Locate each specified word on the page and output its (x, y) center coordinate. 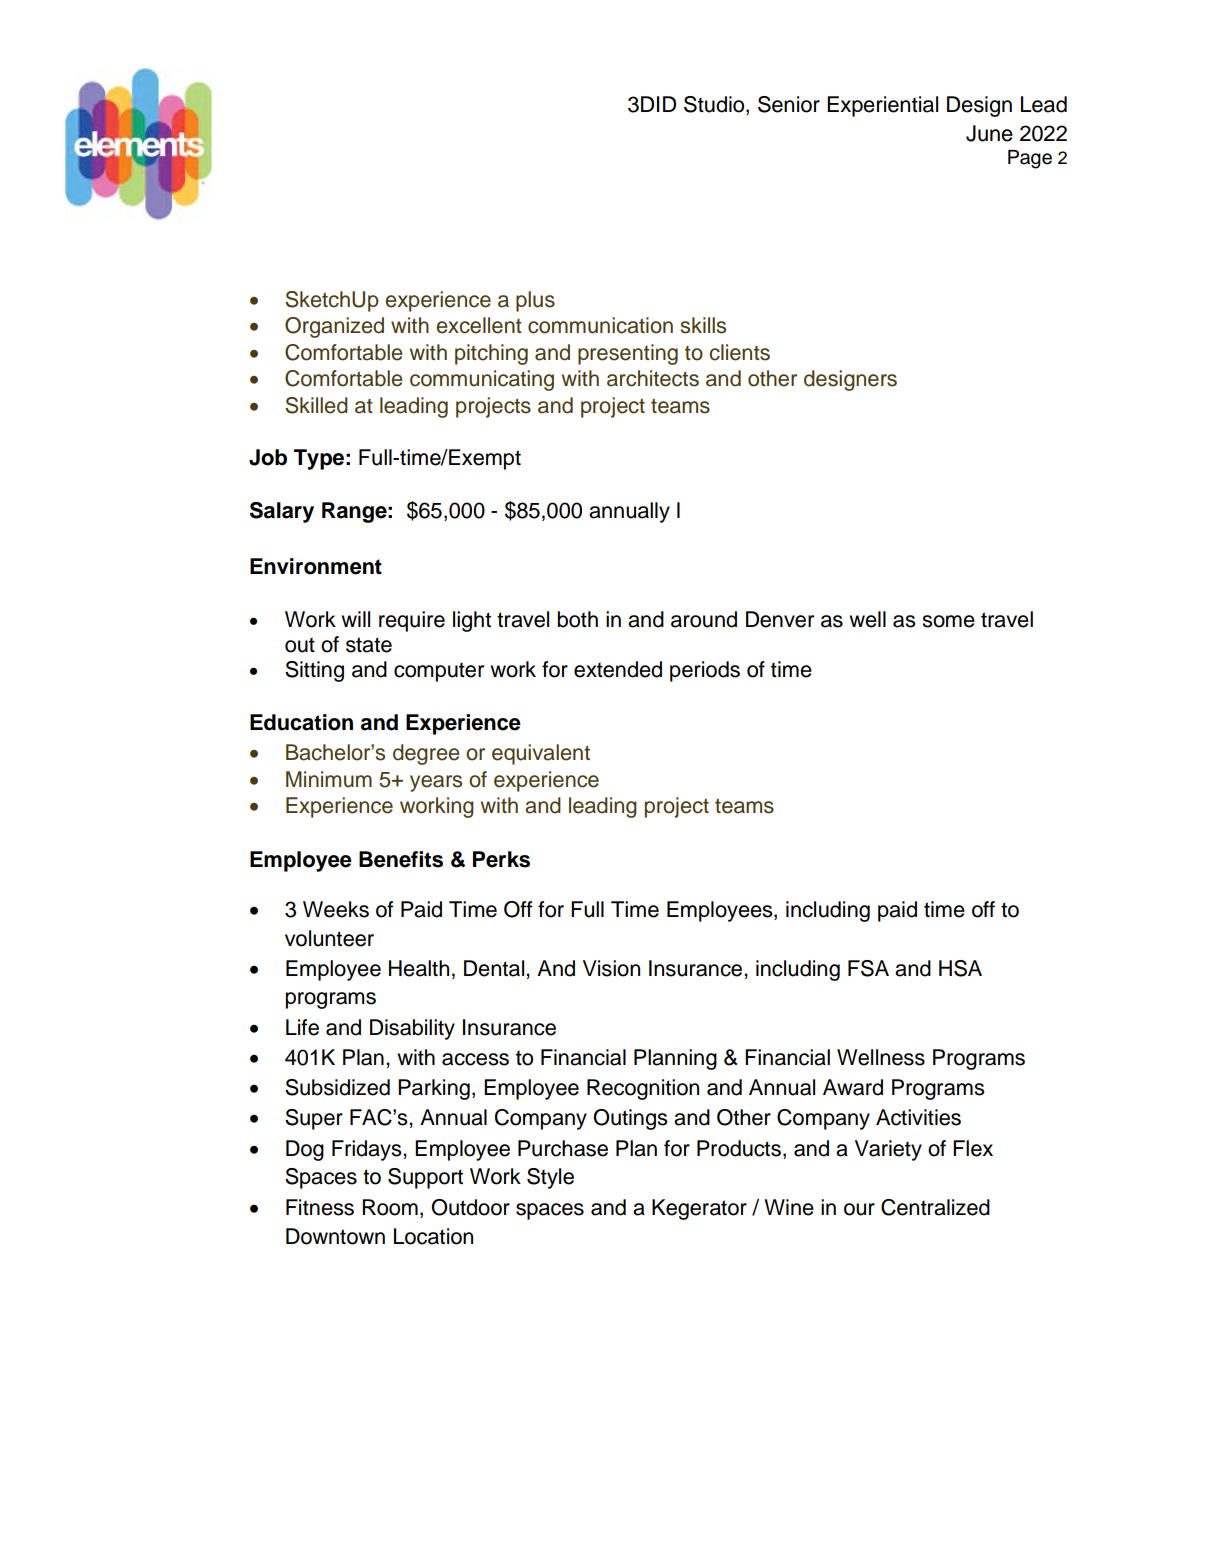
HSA (960, 968)
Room (390, 1207)
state (369, 645)
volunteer (329, 938)
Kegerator (699, 1209)
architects (653, 378)
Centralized (935, 1207)
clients (739, 352)
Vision (611, 968)
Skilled (316, 405)
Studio (715, 105)
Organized (334, 327)
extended (618, 669)
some (948, 621)
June (989, 133)
